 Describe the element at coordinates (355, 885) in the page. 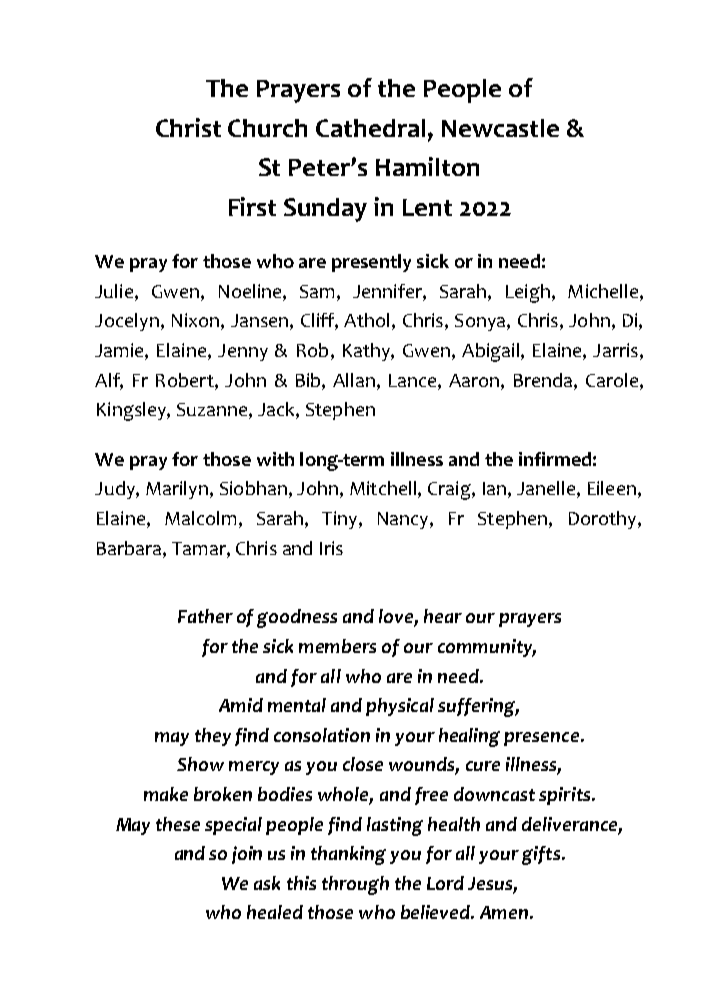

I see `through` at that location.
